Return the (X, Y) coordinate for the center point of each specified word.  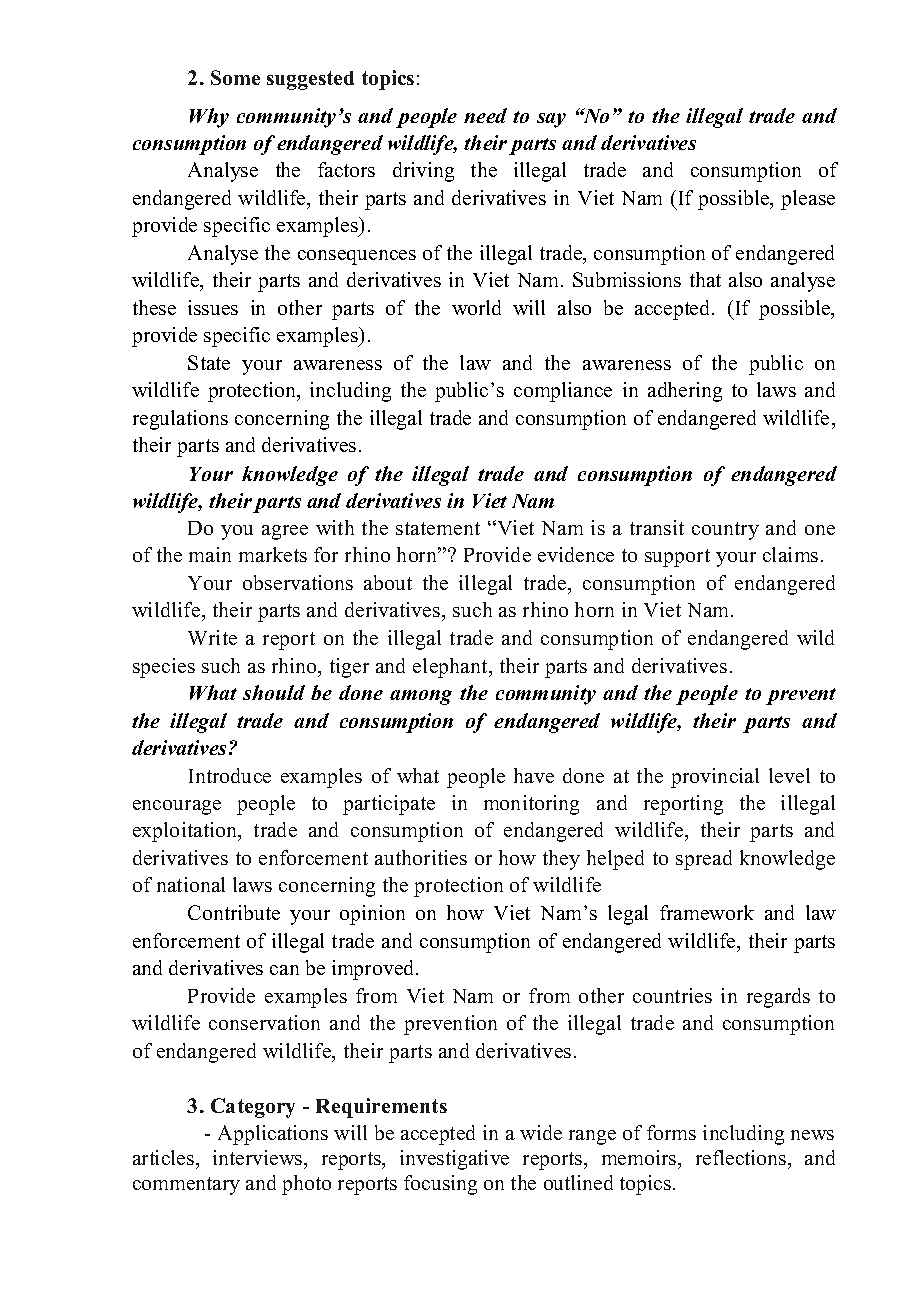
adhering (685, 392)
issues (213, 307)
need (485, 115)
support (677, 558)
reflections (742, 1157)
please (808, 200)
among (421, 697)
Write (212, 637)
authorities (421, 857)
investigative (454, 1160)
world (476, 307)
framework (707, 912)
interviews (259, 1157)
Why (209, 118)
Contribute (234, 912)
